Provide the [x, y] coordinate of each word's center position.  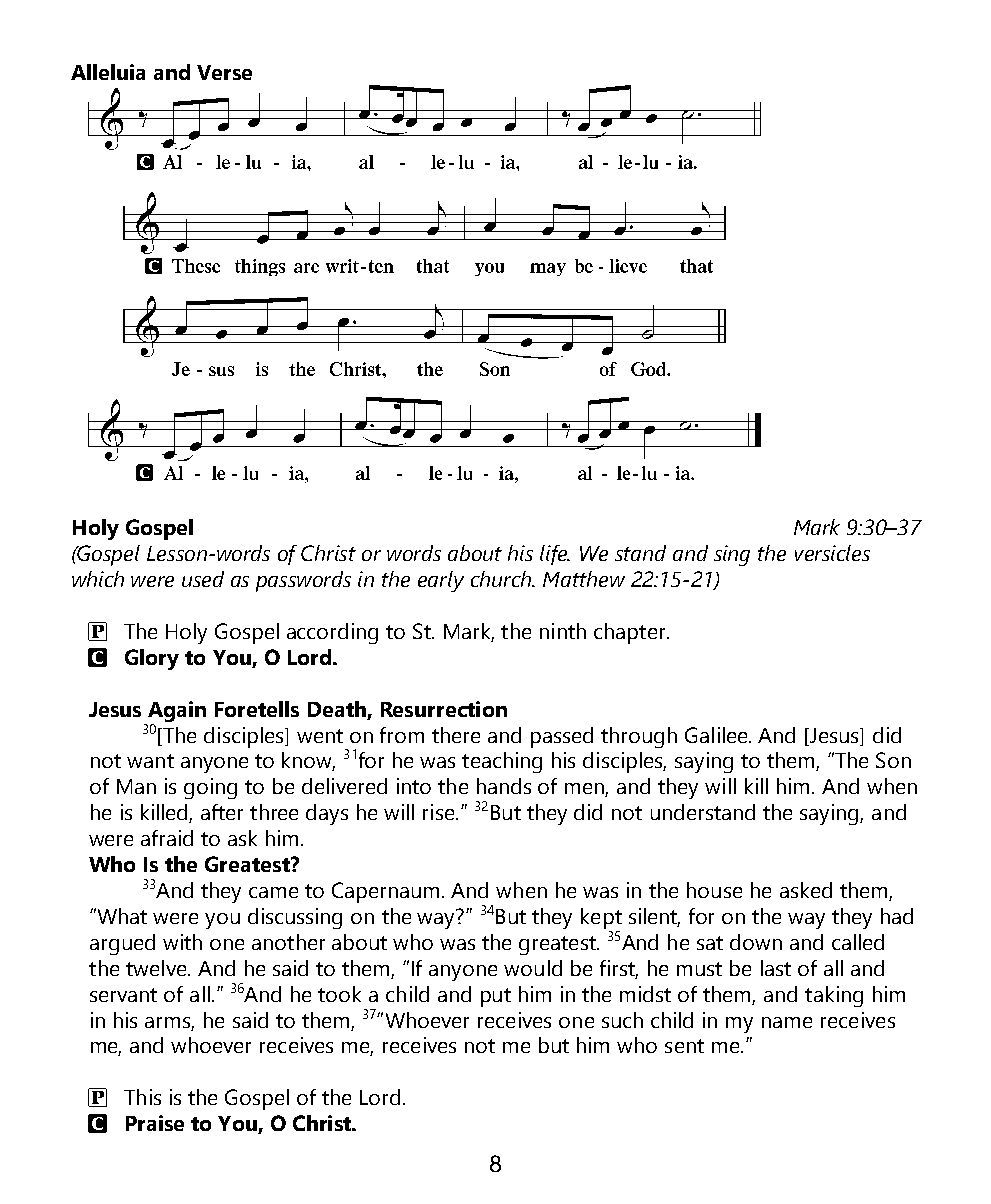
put [496, 997]
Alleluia [108, 72]
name [787, 1022]
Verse [224, 72]
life [555, 555]
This [142, 1097]
